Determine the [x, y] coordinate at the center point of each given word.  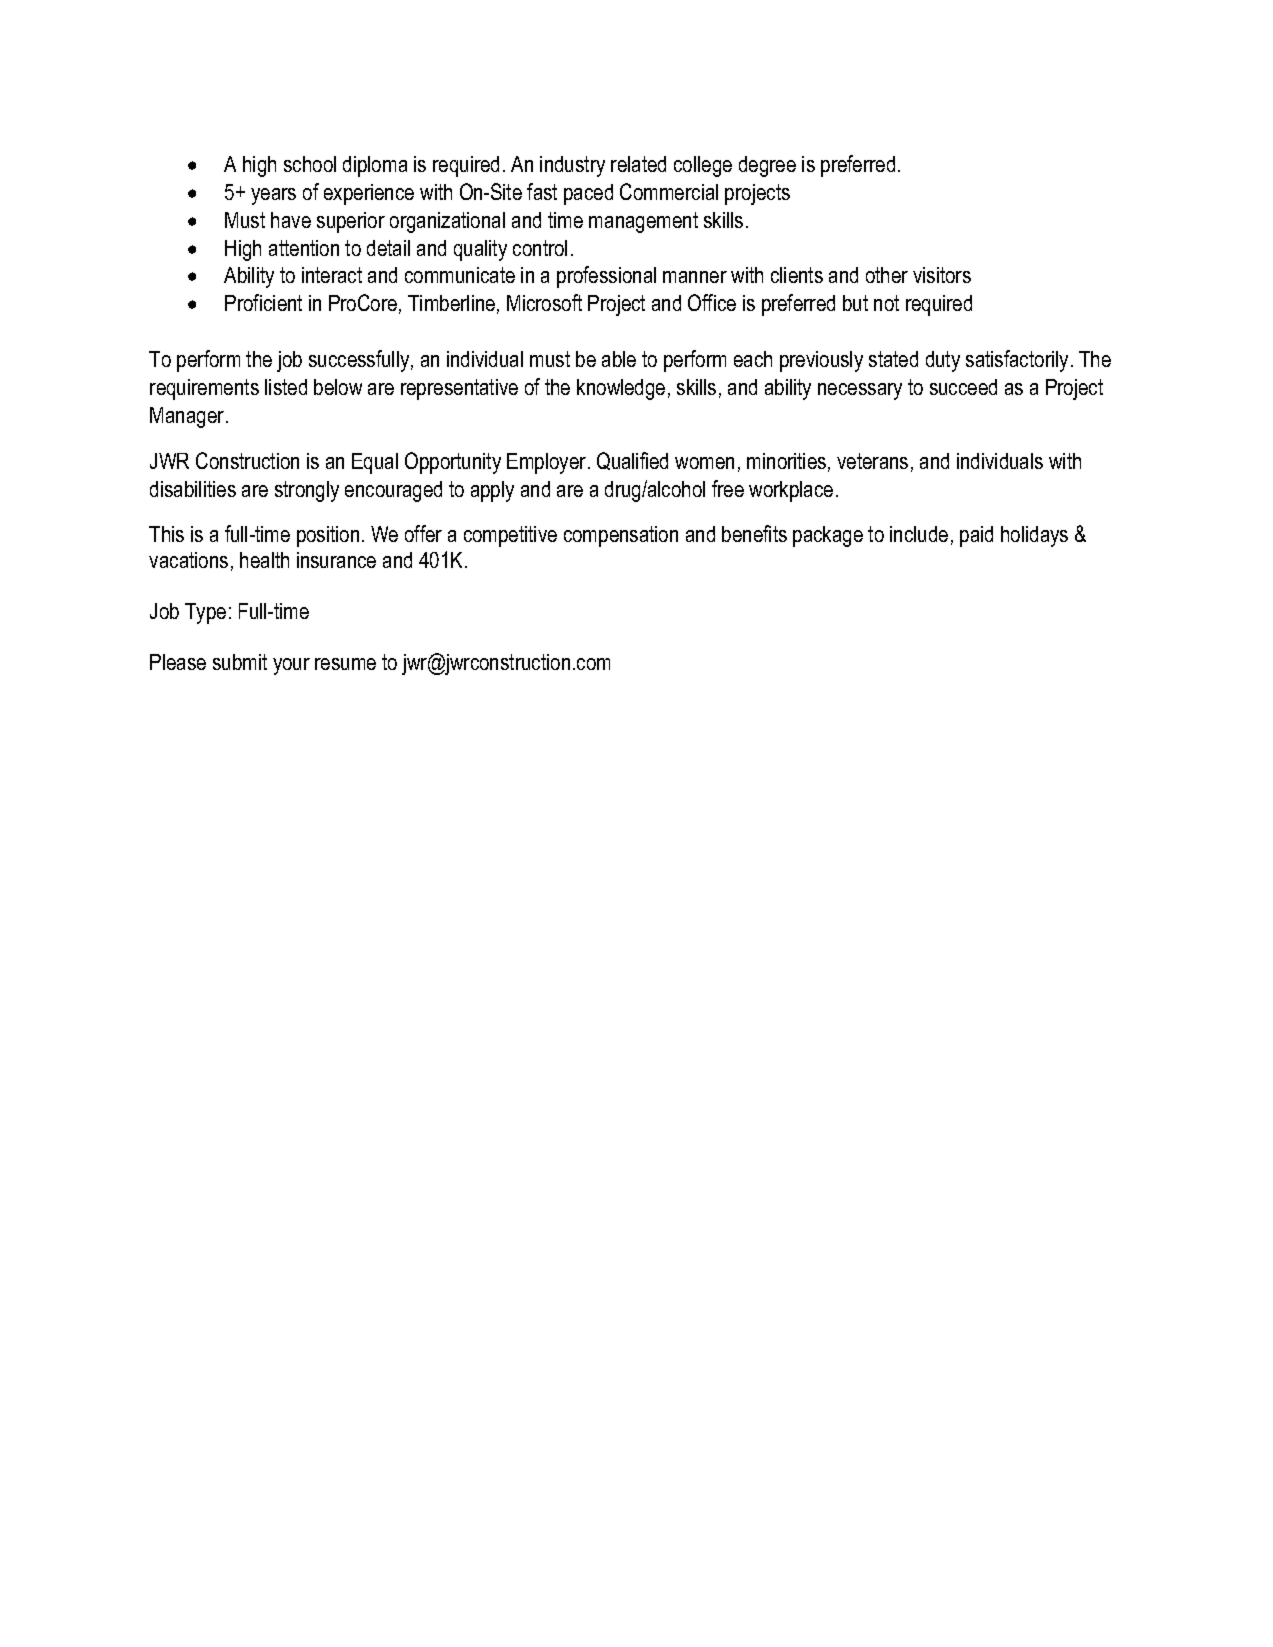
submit [240, 662]
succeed [963, 387]
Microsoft [544, 302]
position [328, 536]
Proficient [263, 302]
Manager [188, 417]
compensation [621, 536]
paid [976, 536]
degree [767, 166]
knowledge [621, 389]
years [273, 196]
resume [345, 664]
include [919, 534]
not [886, 303]
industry [572, 166]
